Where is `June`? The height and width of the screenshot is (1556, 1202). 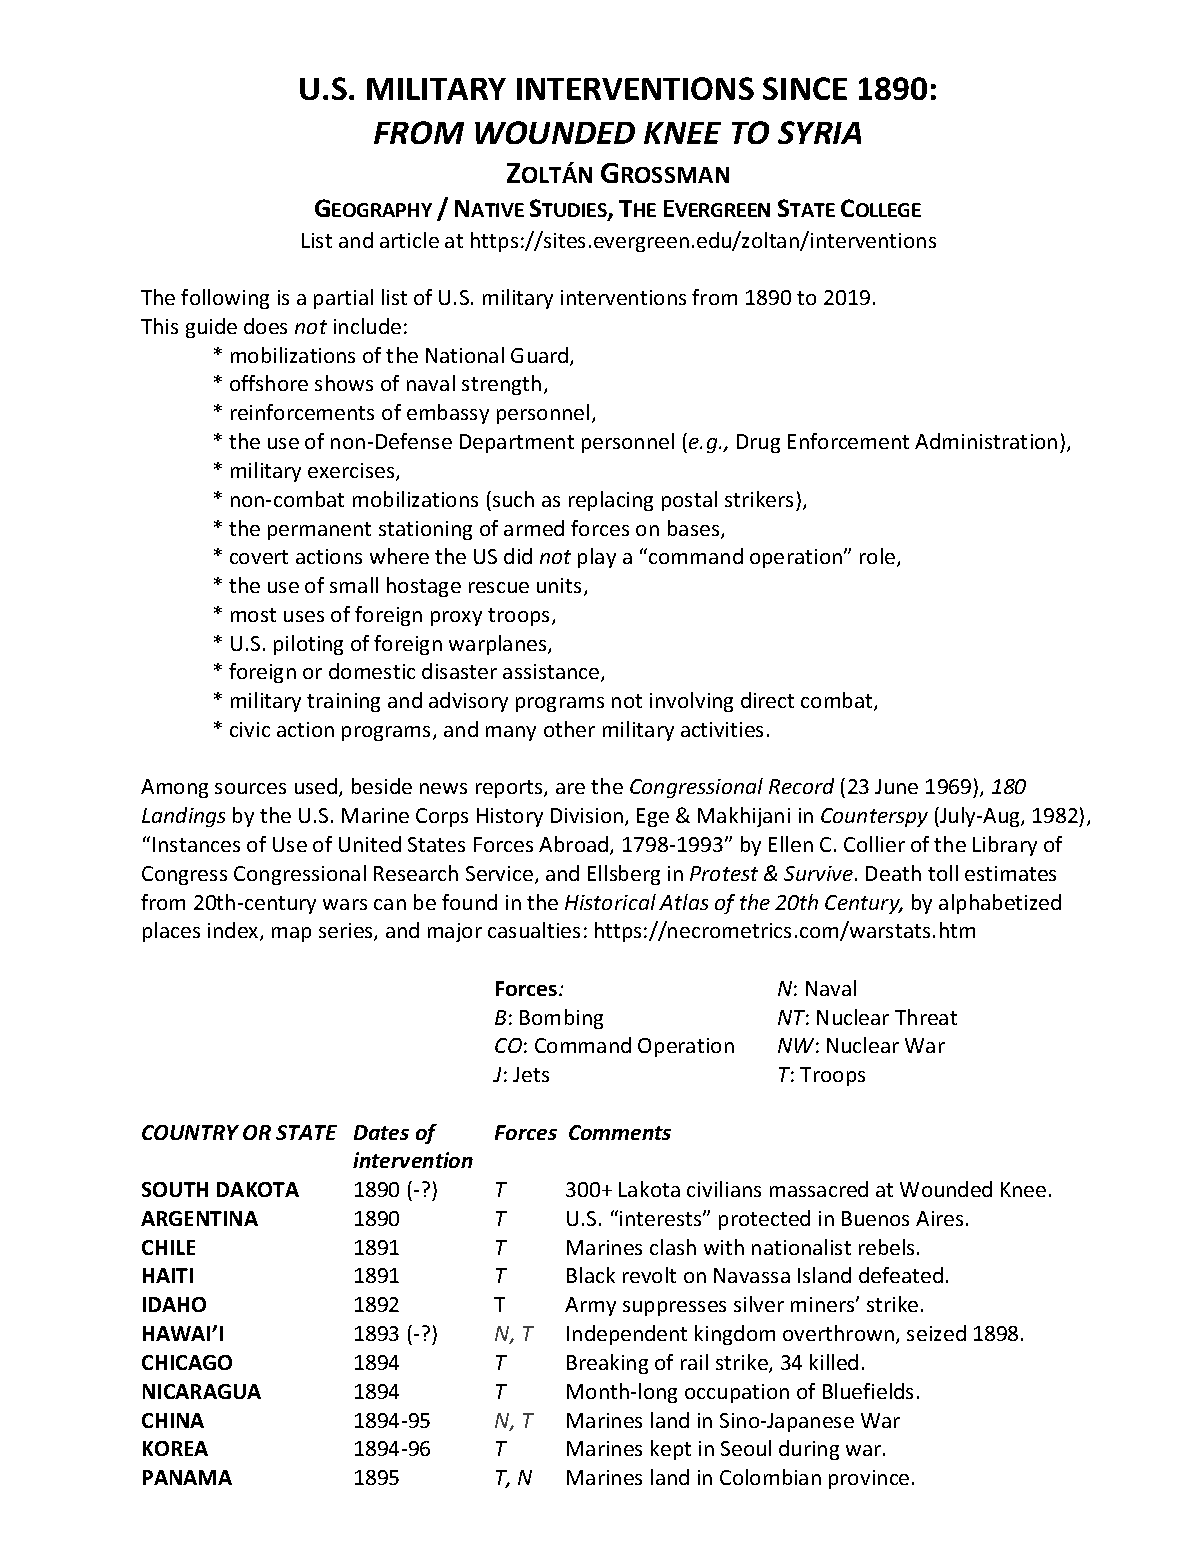 June is located at coordinates (896, 786).
